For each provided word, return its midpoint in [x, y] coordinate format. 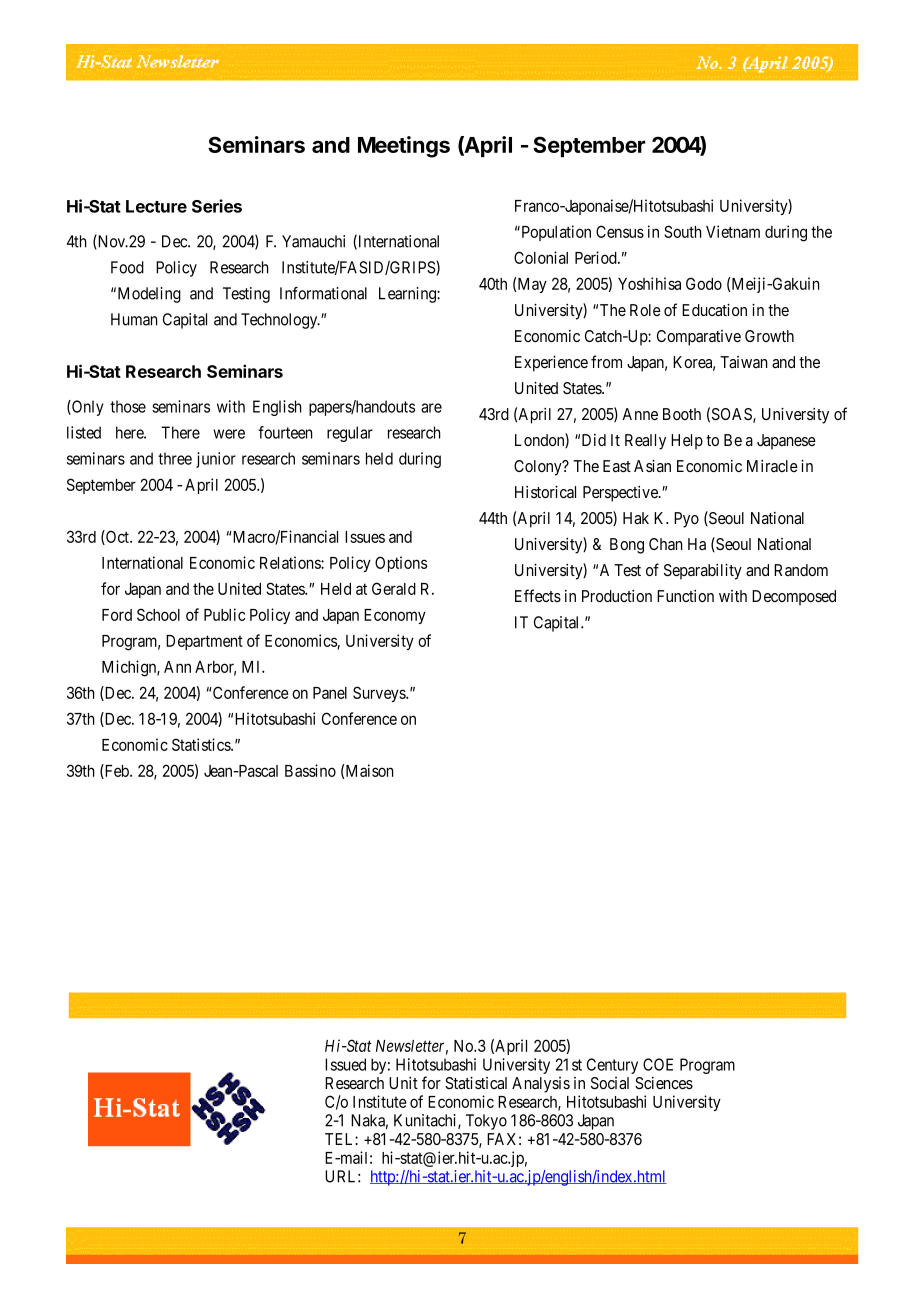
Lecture [156, 206]
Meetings [404, 147]
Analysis [541, 1085]
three [175, 458]
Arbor [215, 668]
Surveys [380, 694]
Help [687, 442]
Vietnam [733, 231]
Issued [345, 1064]
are [431, 408]
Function [685, 596]
